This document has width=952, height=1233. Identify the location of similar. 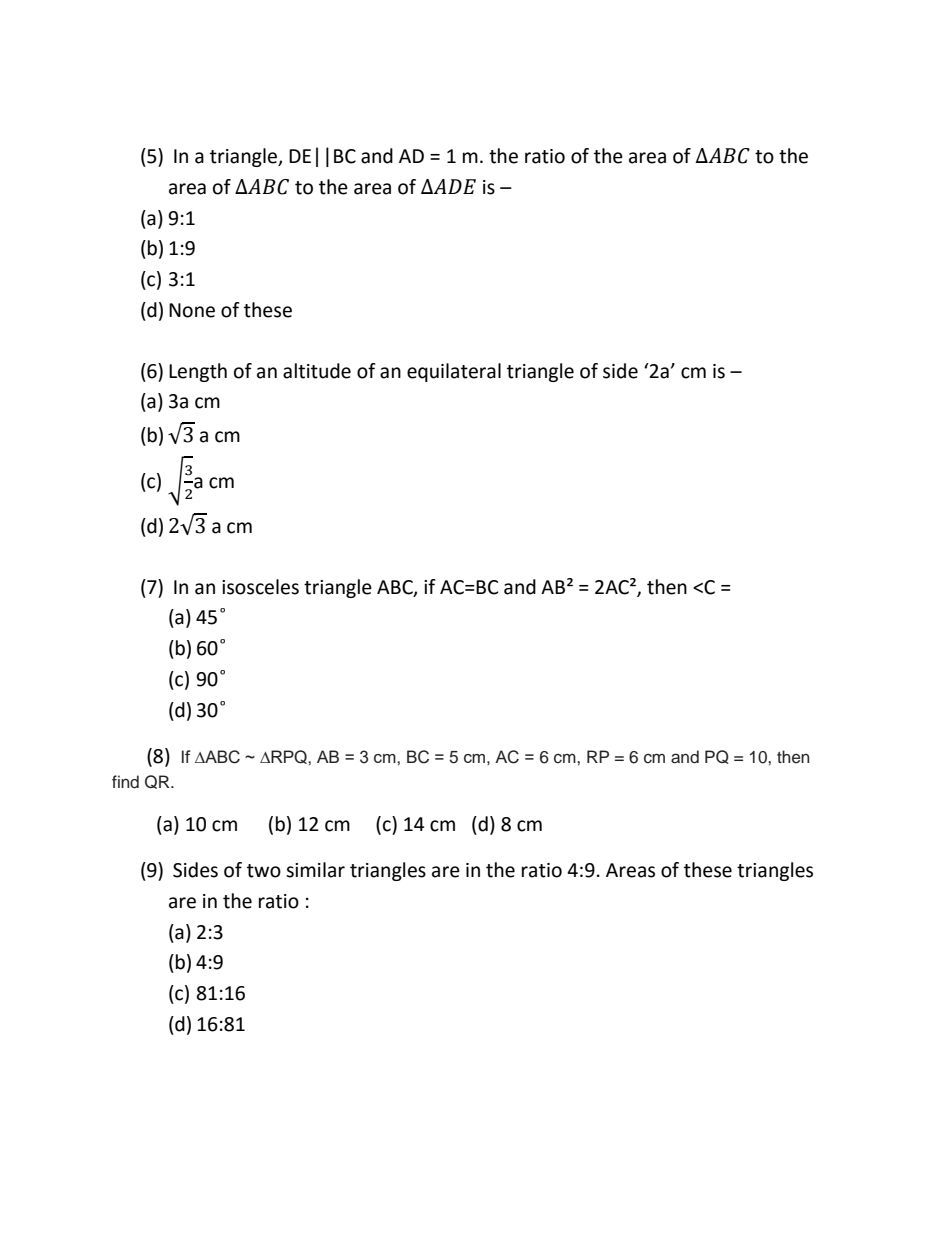
(315, 870).
